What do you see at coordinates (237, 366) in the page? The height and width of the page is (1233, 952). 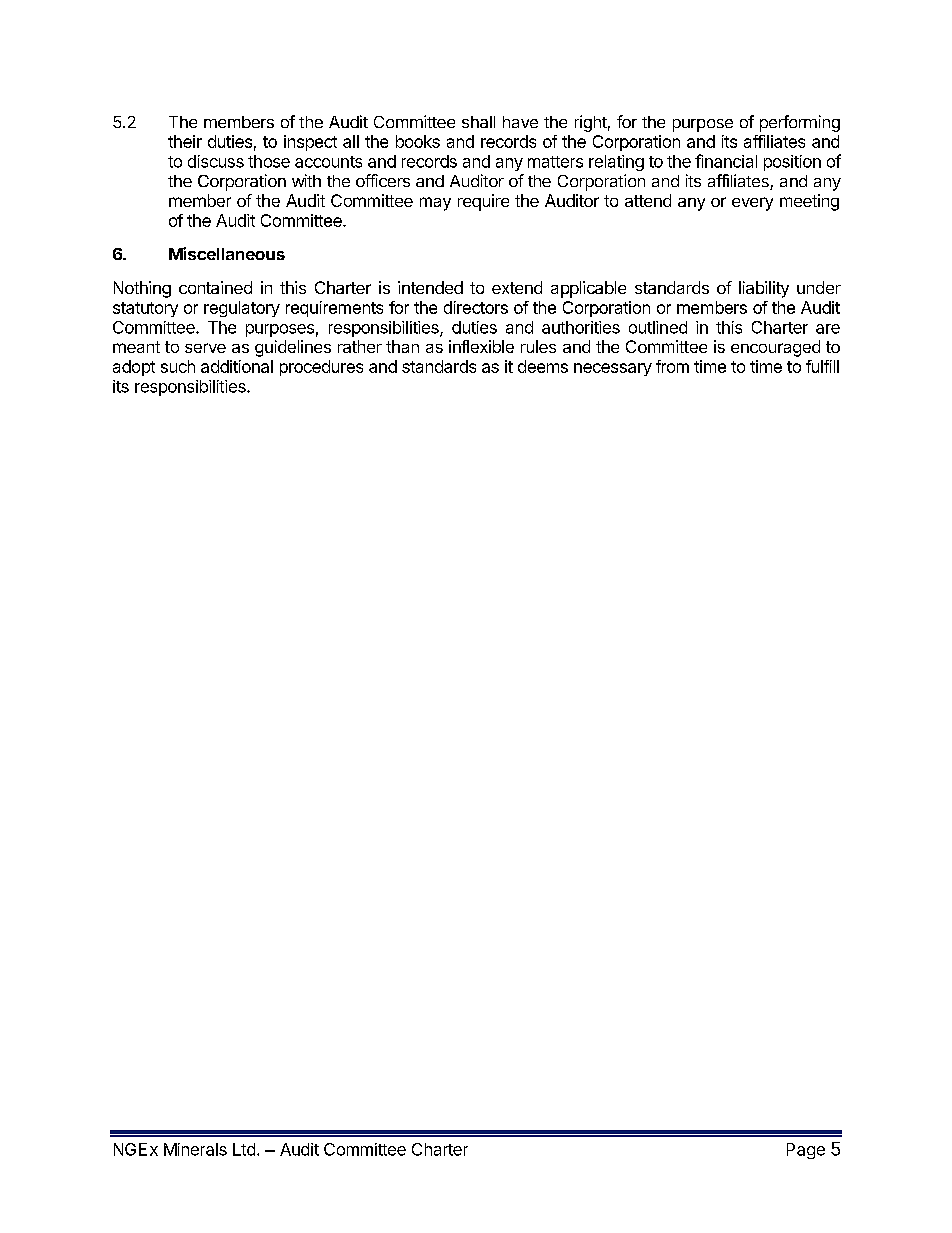 I see `additional` at bounding box center [237, 366].
